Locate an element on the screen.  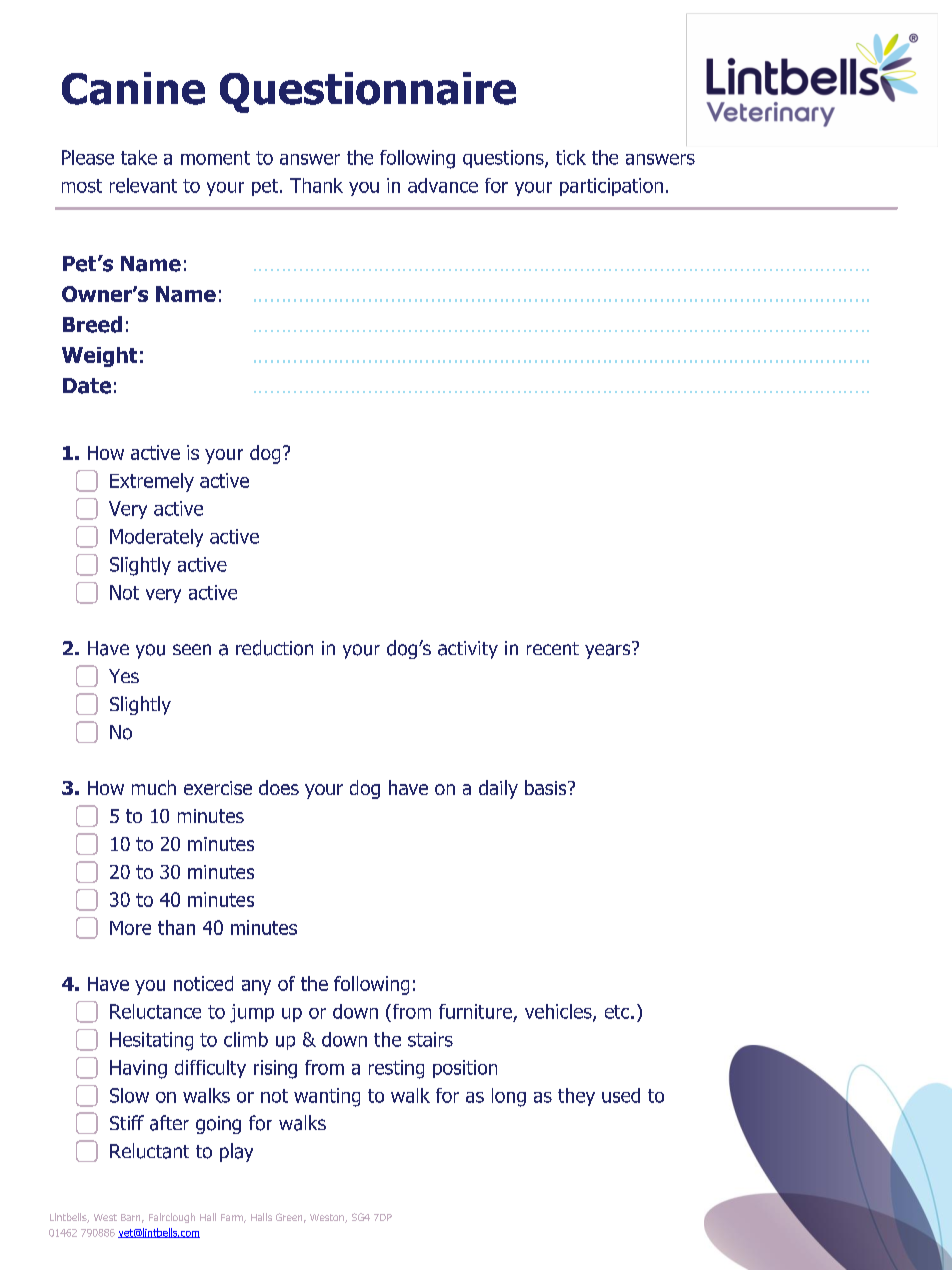
tick is located at coordinates (571, 157).
